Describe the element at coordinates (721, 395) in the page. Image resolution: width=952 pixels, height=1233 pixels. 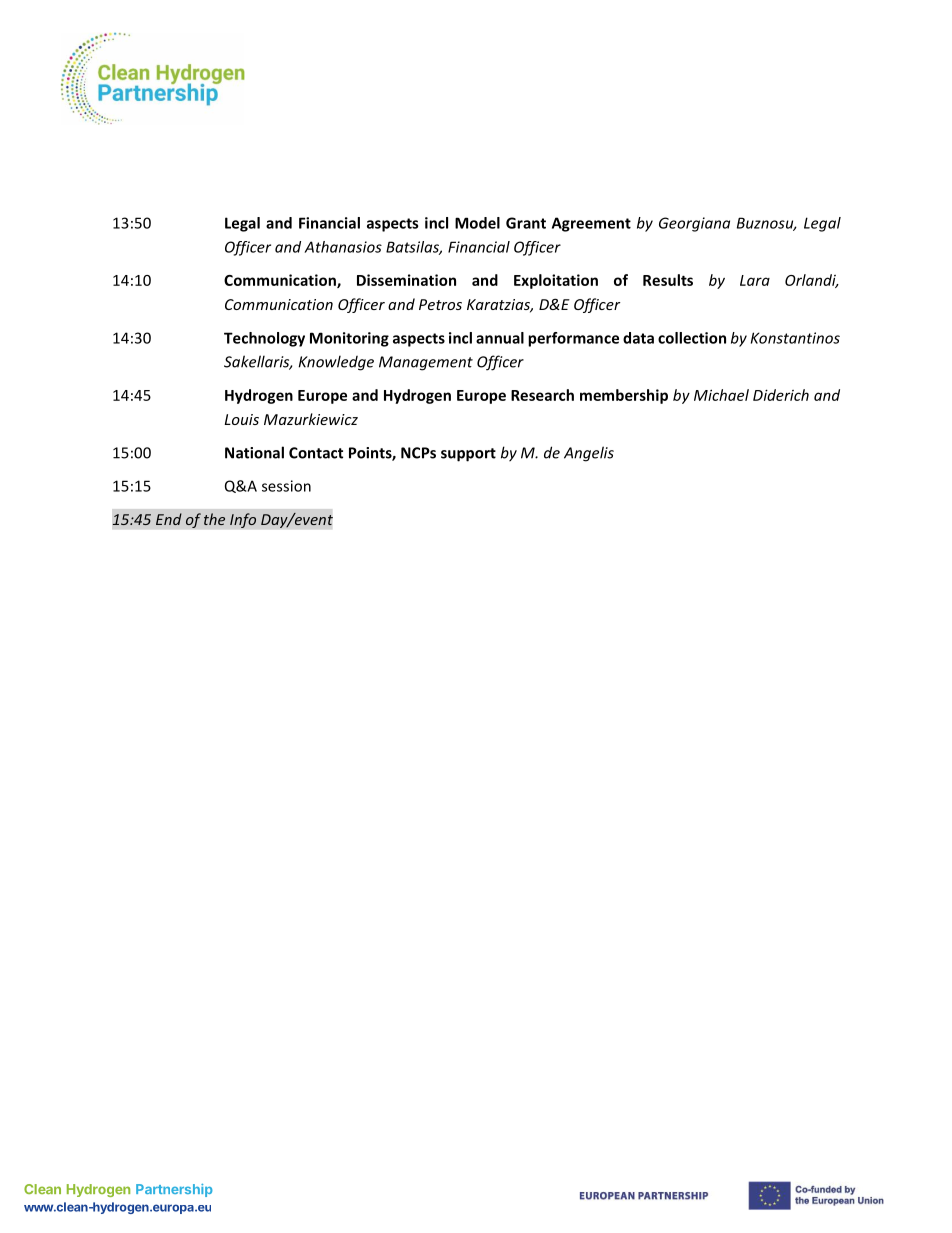
I see `Michael` at that location.
